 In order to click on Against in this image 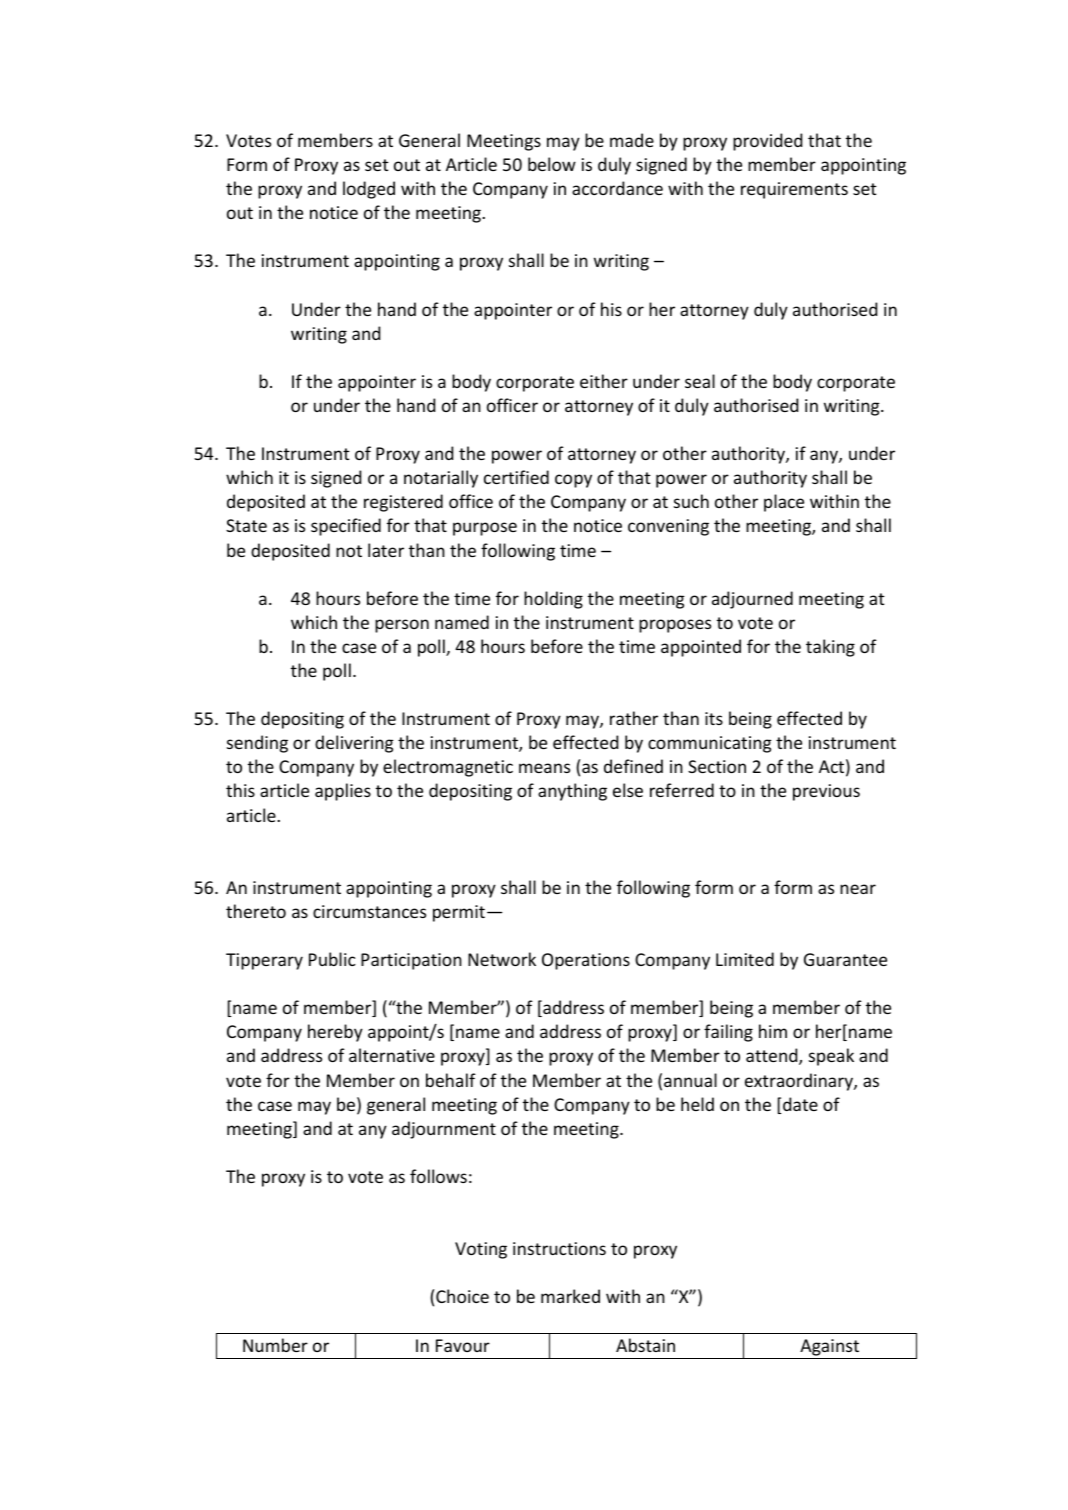, I will do `click(830, 1349)`.
